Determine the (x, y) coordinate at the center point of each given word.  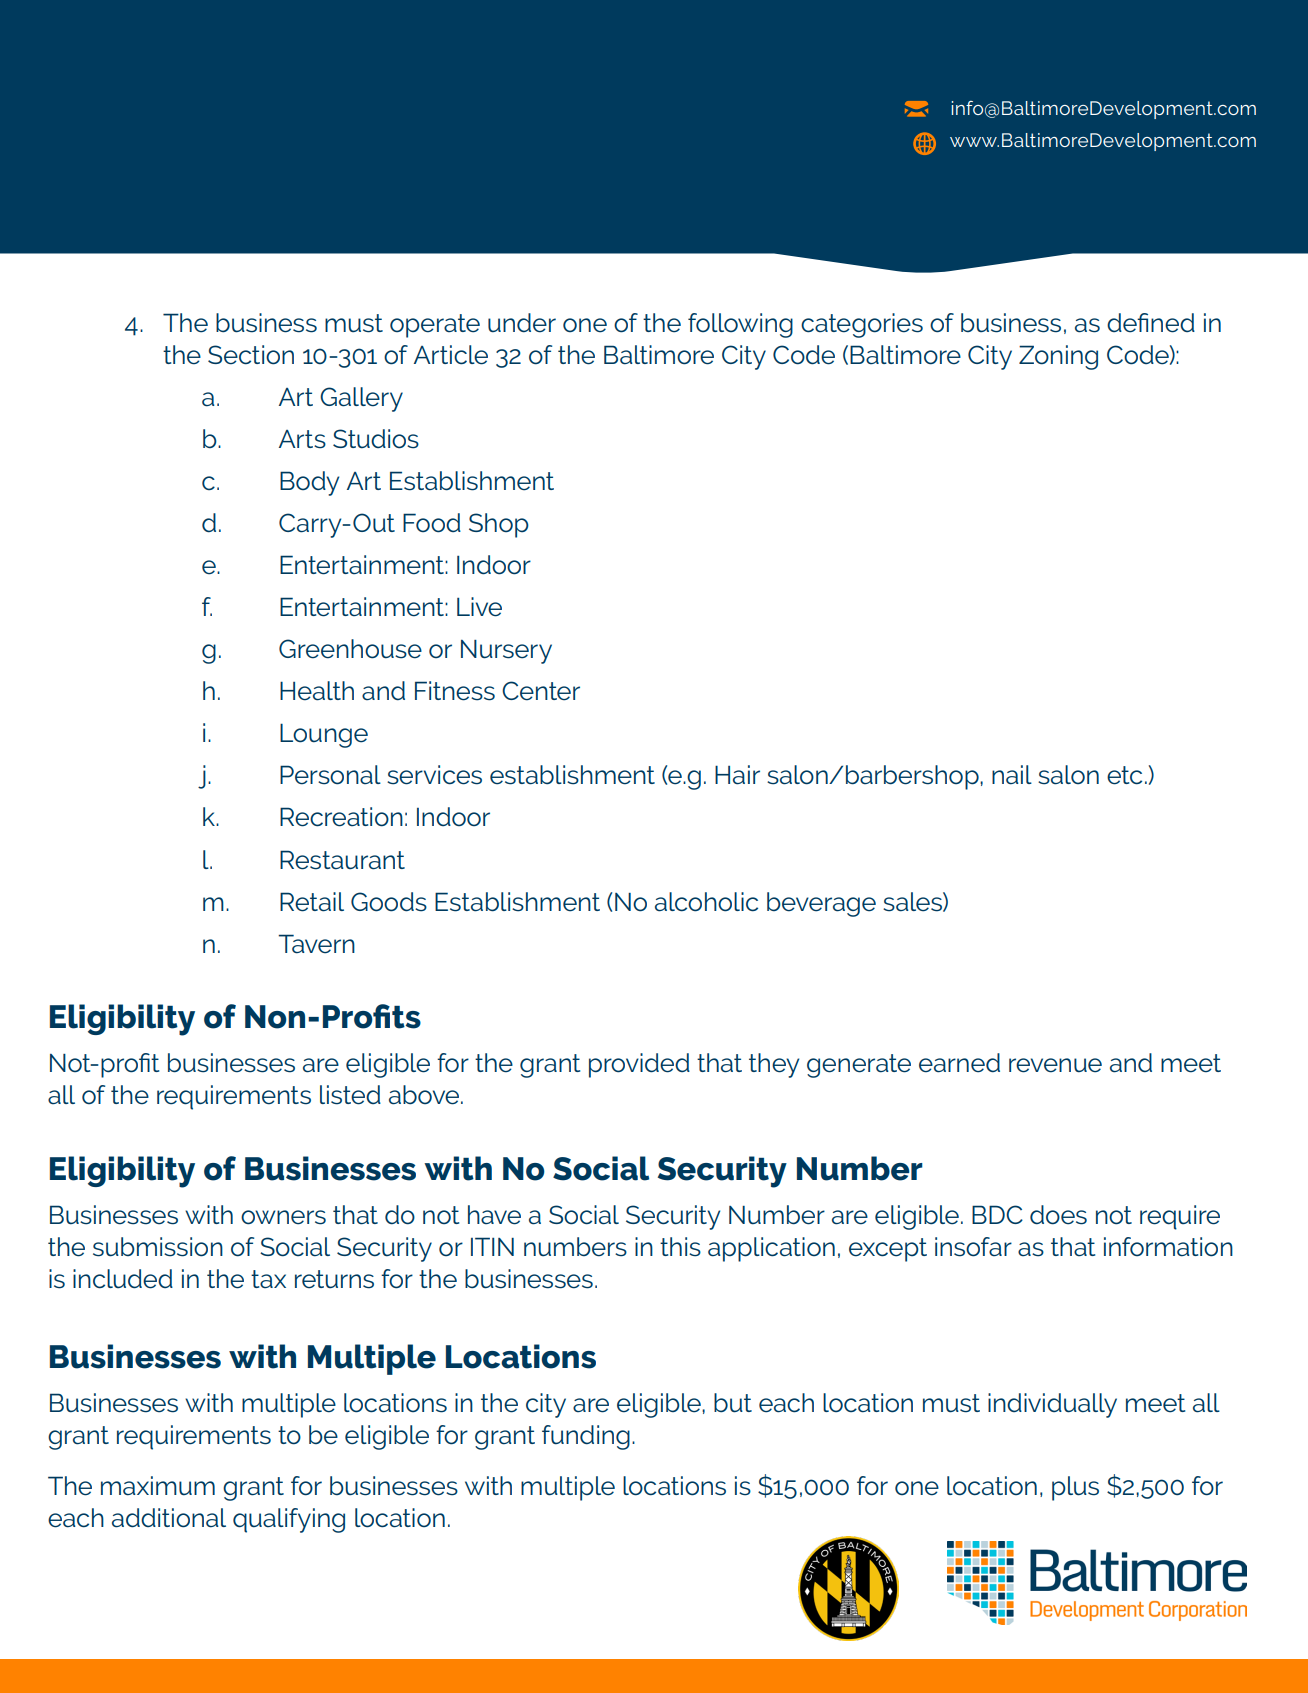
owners (283, 1217)
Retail (312, 902)
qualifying (289, 1520)
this (680, 1247)
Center (541, 691)
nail (1012, 775)
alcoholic (706, 902)
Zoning (1058, 357)
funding (586, 1437)
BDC (997, 1214)
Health (317, 691)
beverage (821, 904)
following (740, 325)
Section (251, 355)
